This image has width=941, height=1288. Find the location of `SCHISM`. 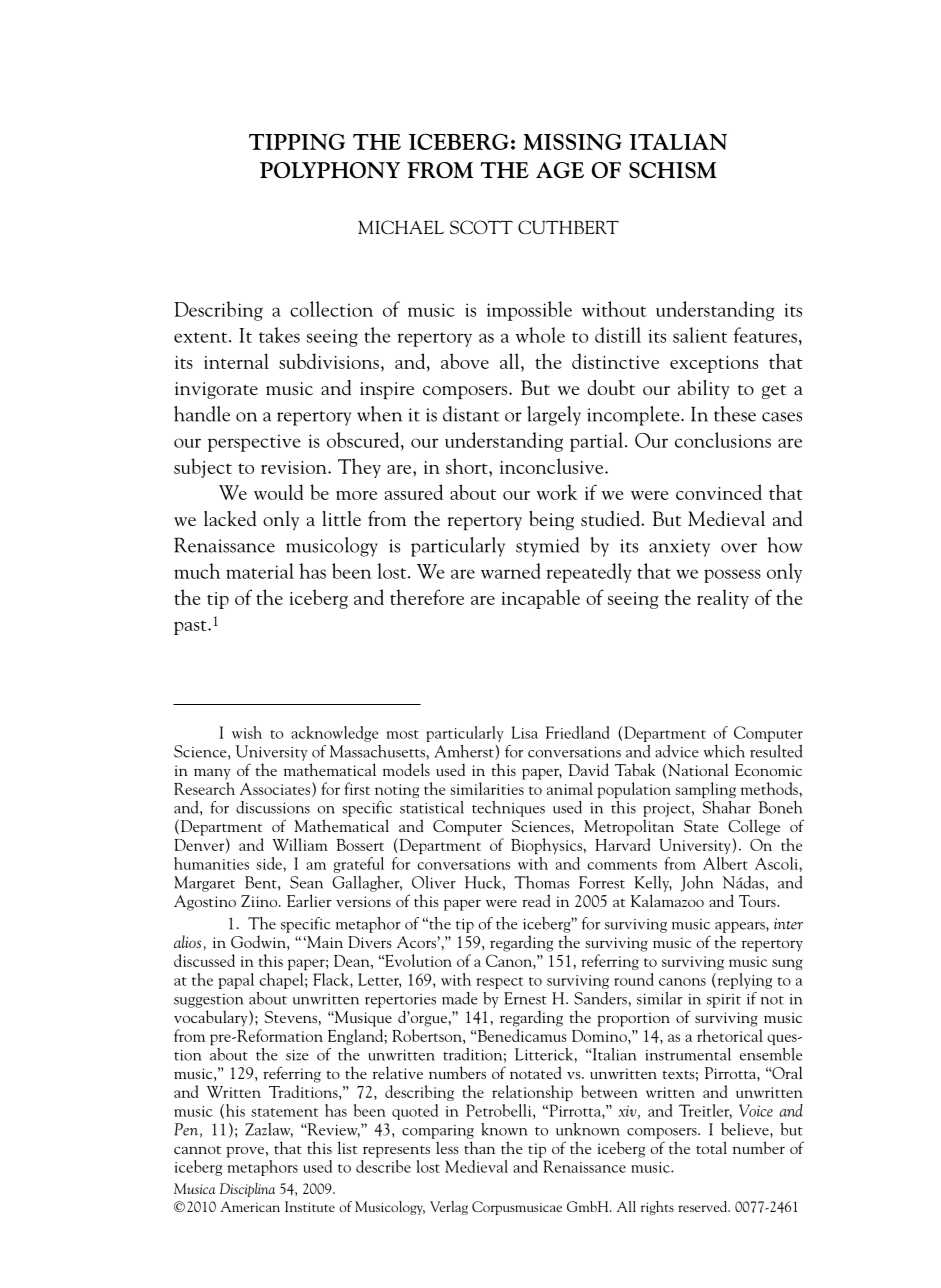

SCHISM is located at coordinates (673, 170).
